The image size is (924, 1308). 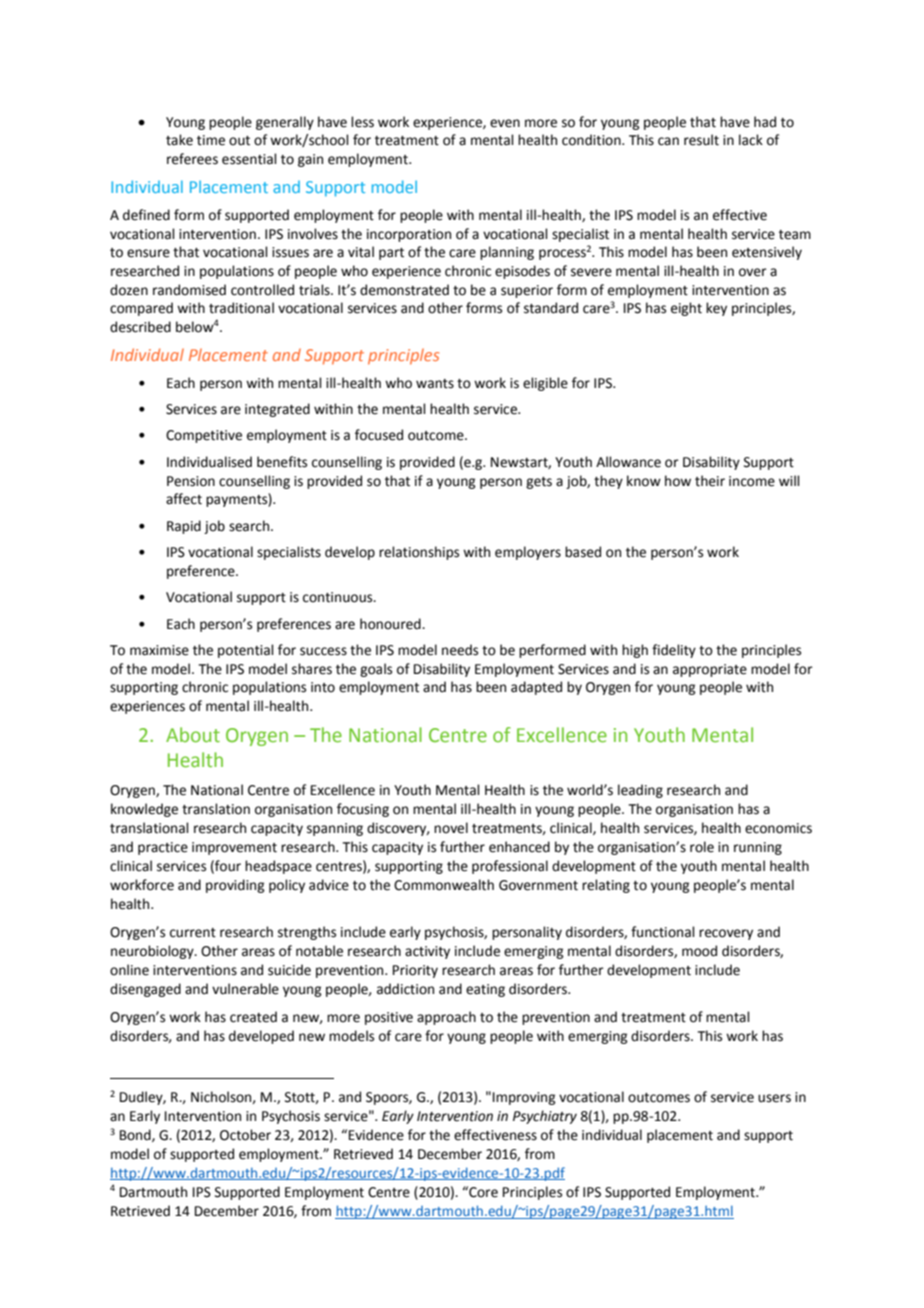 What do you see at coordinates (710, 481) in the image?
I see `their` at bounding box center [710, 481].
